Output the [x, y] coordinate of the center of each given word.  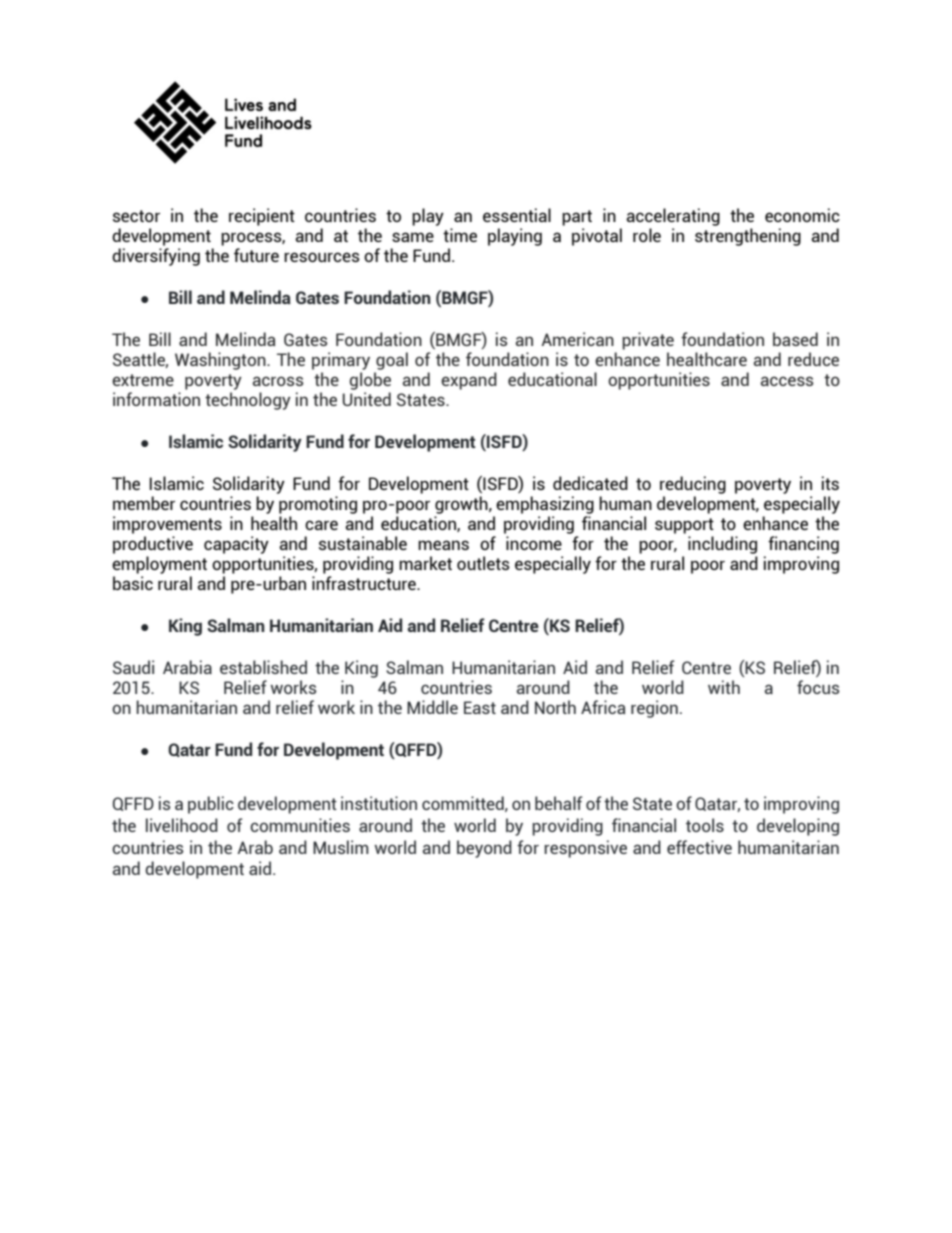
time [460, 235]
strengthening [748, 237]
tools [705, 825]
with [724, 687]
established [263, 667]
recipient [262, 217]
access [787, 381]
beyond [484, 849]
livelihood [182, 825]
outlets [483, 563]
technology [248, 401]
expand [469, 381]
